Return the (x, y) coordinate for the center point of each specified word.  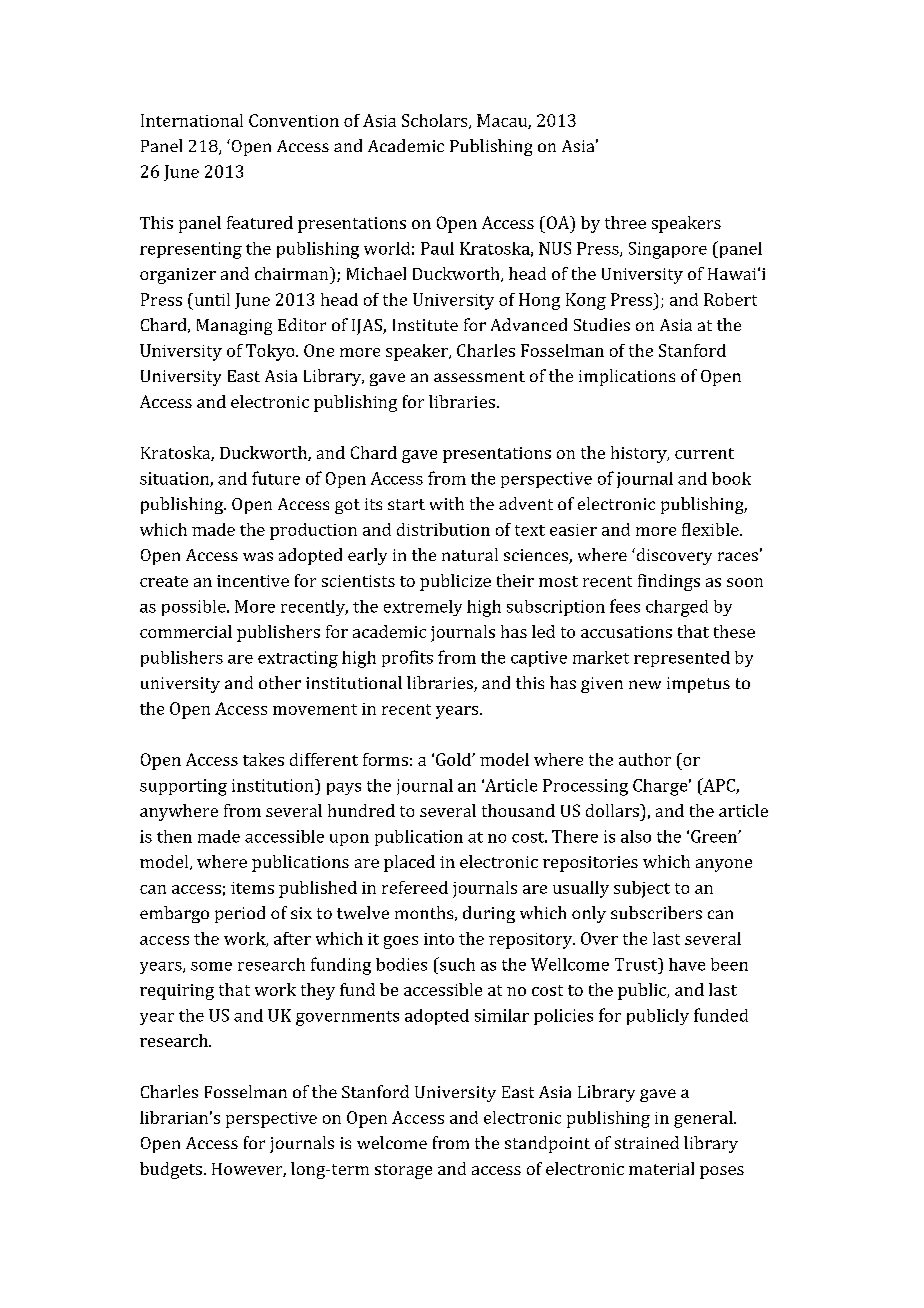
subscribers (656, 912)
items (252, 888)
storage (403, 1171)
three (625, 222)
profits (407, 658)
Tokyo (271, 352)
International (192, 120)
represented (682, 659)
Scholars (436, 121)
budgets (171, 1170)
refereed (415, 887)
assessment (479, 376)
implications (627, 377)
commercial (186, 631)
